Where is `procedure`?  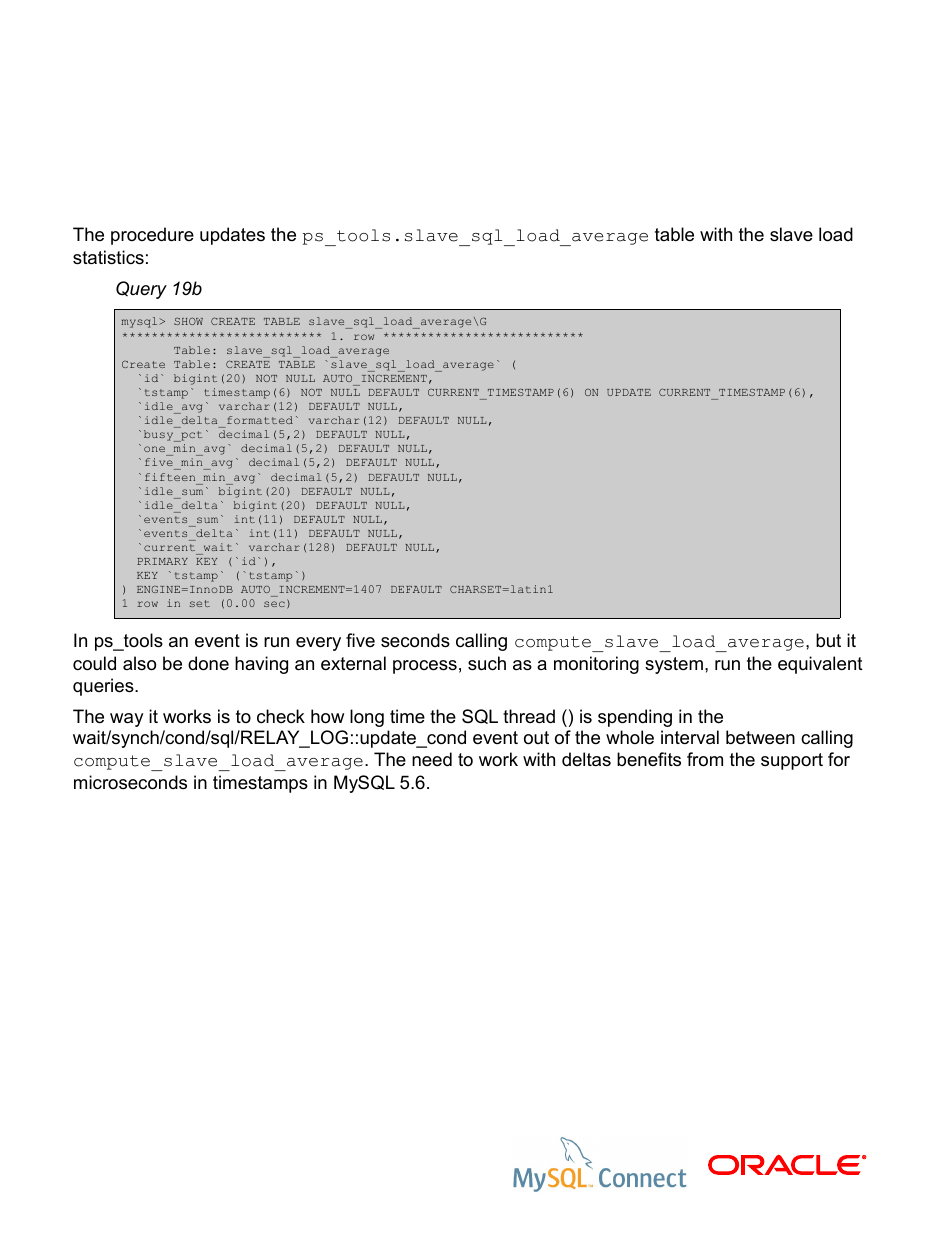
procedure is located at coordinates (152, 236).
